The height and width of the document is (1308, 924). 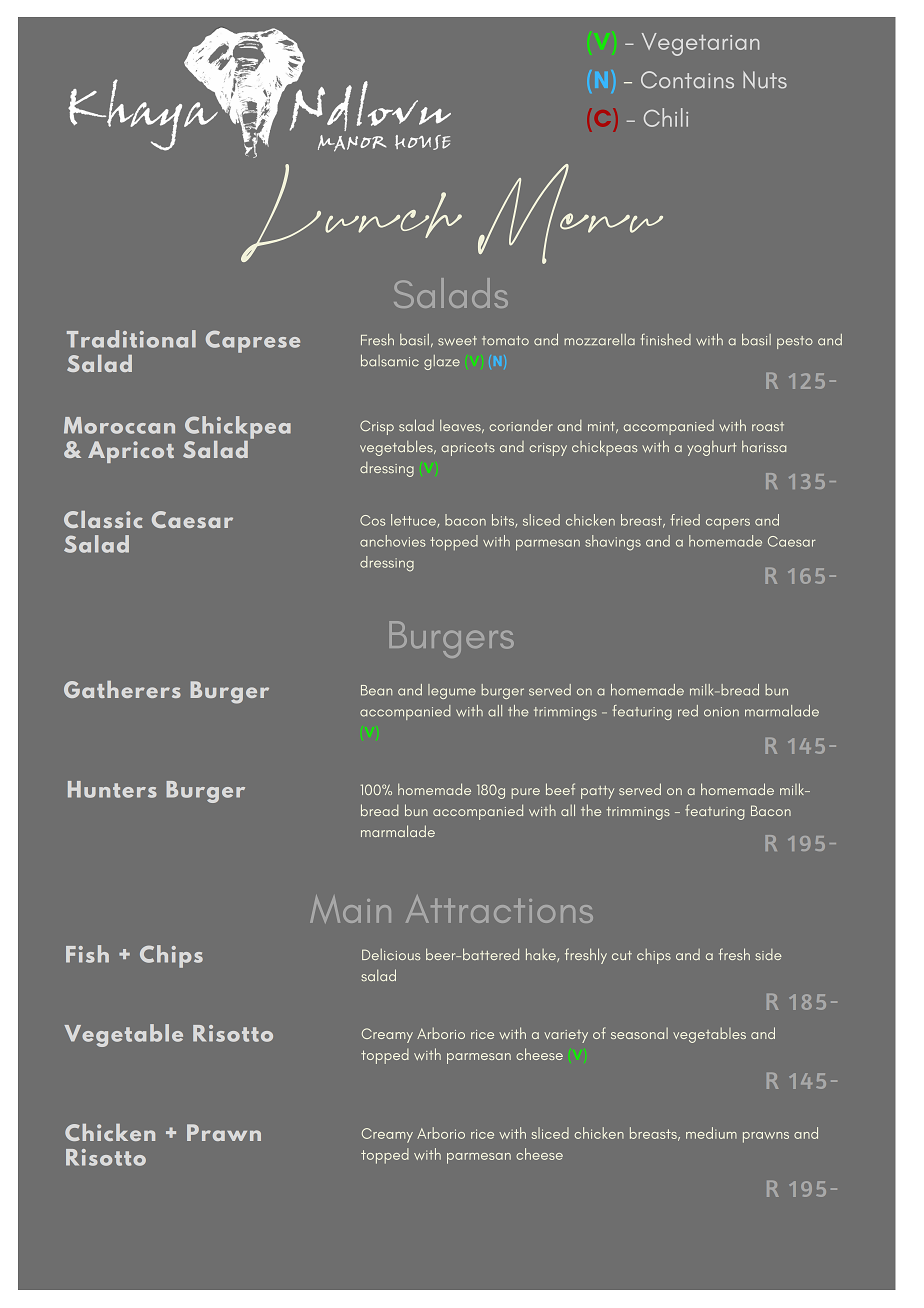 I want to click on Menu, so click(x=570, y=214).
